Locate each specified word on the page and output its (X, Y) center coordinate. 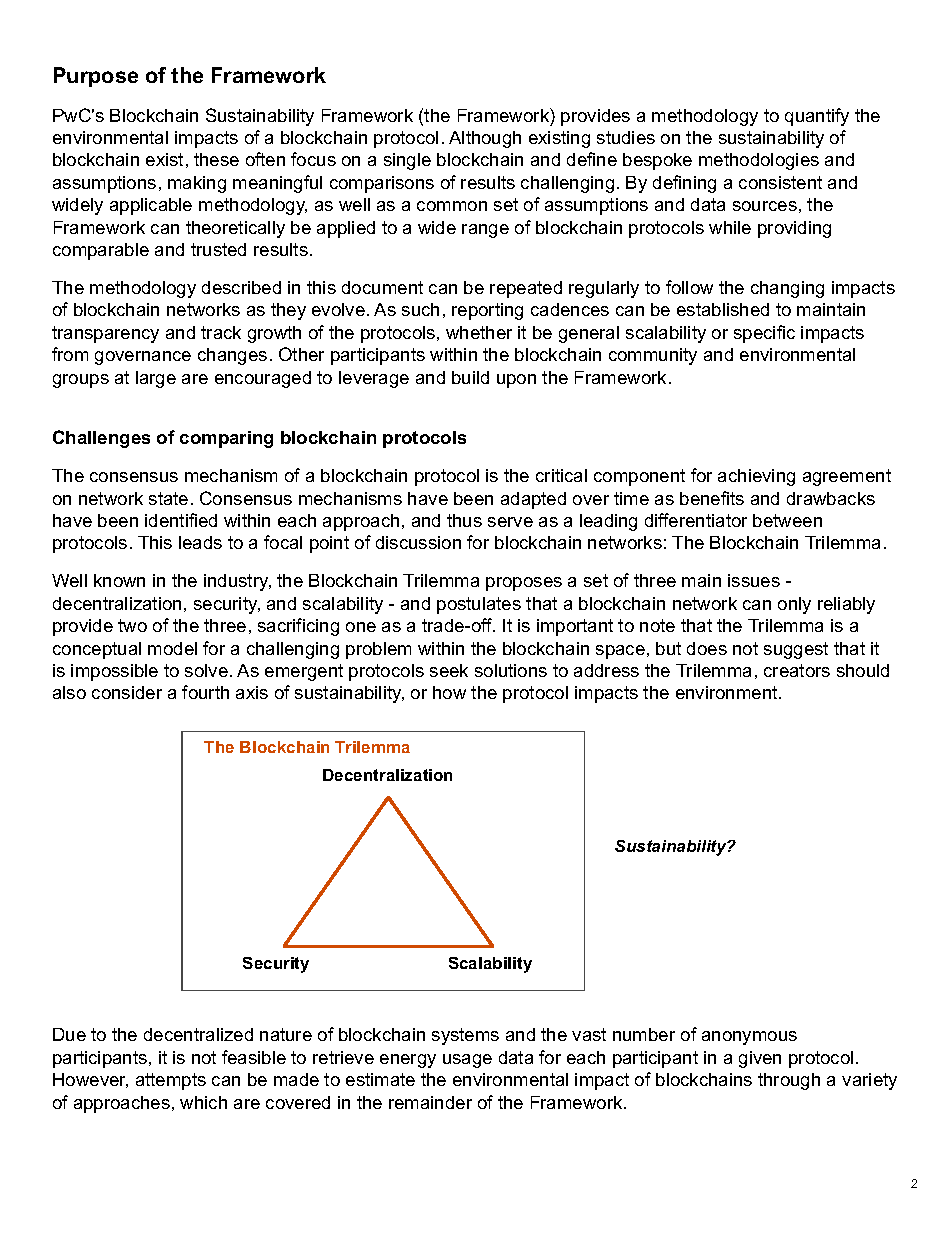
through (789, 1081)
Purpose (96, 77)
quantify (817, 117)
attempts (171, 1081)
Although (485, 139)
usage (467, 1061)
